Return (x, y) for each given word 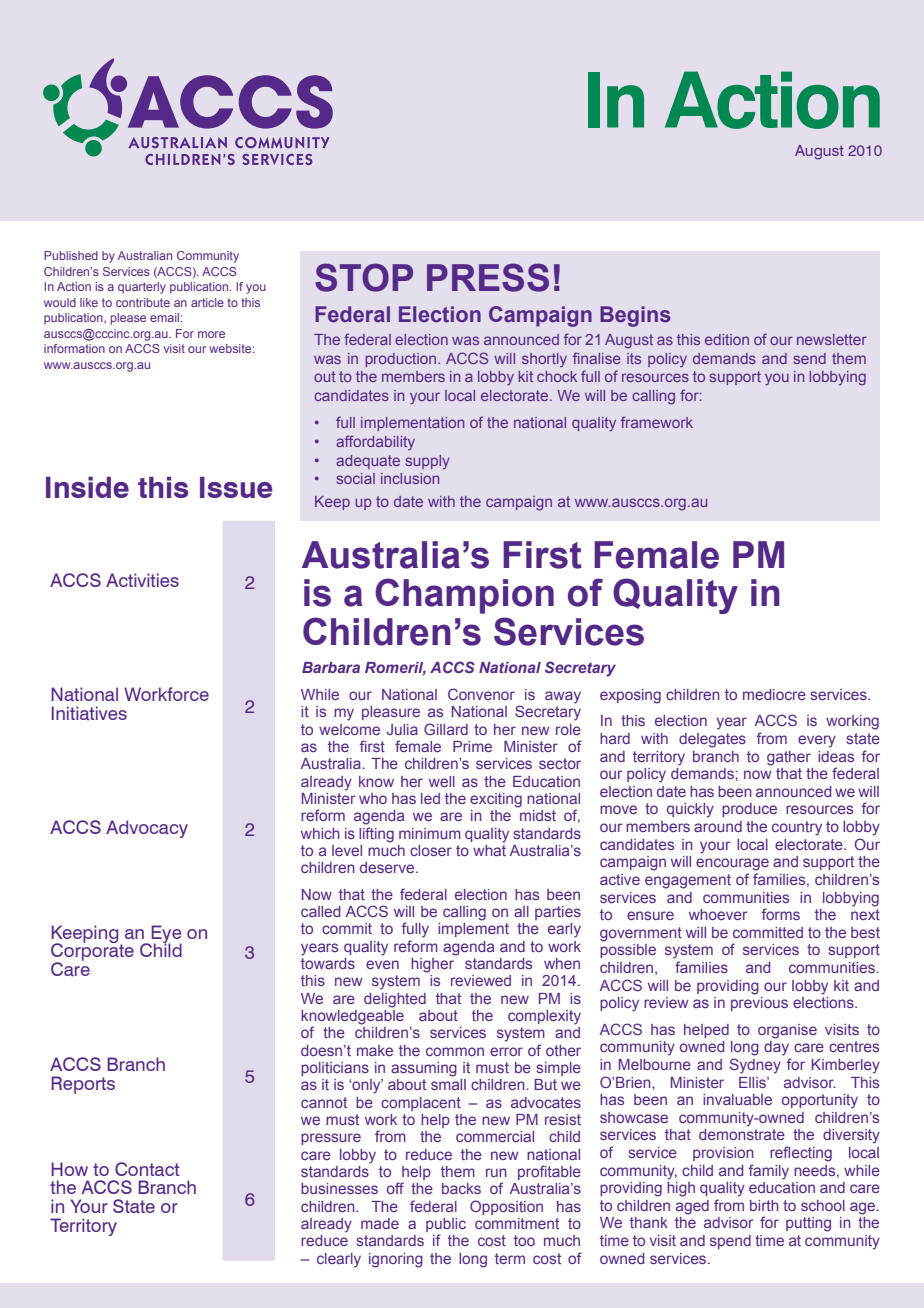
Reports (83, 1085)
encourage (732, 864)
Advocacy (147, 829)
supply (428, 462)
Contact (147, 1169)
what (489, 850)
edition (727, 339)
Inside (87, 487)
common (455, 1051)
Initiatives (89, 713)
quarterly (142, 288)
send (810, 358)
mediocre (774, 694)
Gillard (446, 729)
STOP (364, 277)
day (776, 1048)
